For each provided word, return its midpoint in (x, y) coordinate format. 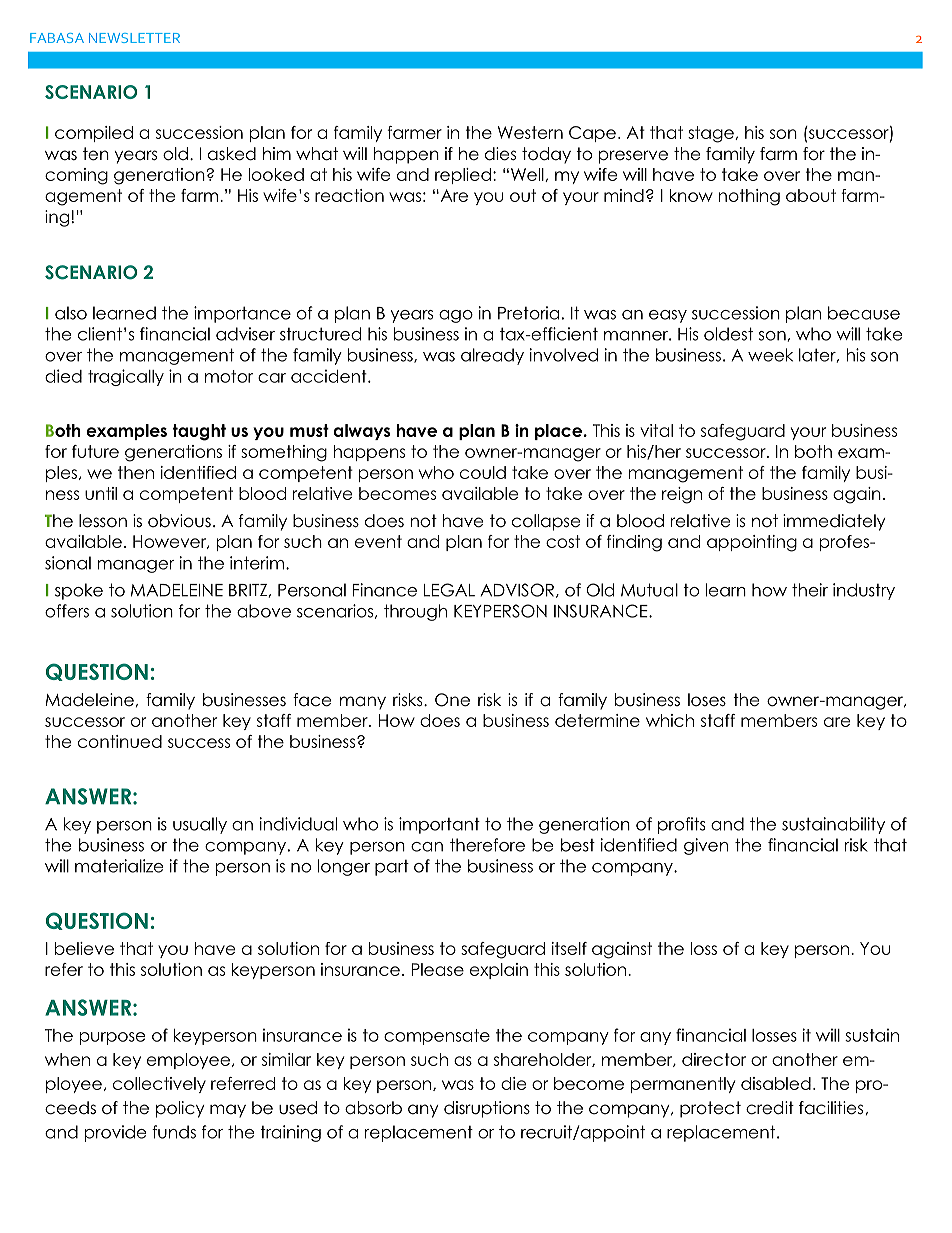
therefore (487, 845)
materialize (119, 866)
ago (456, 316)
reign (682, 495)
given (706, 846)
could (483, 472)
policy (180, 1109)
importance (242, 314)
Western (530, 132)
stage (712, 134)
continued (120, 741)
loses (707, 700)
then (136, 472)
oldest (728, 334)
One (452, 700)
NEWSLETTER (134, 38)
